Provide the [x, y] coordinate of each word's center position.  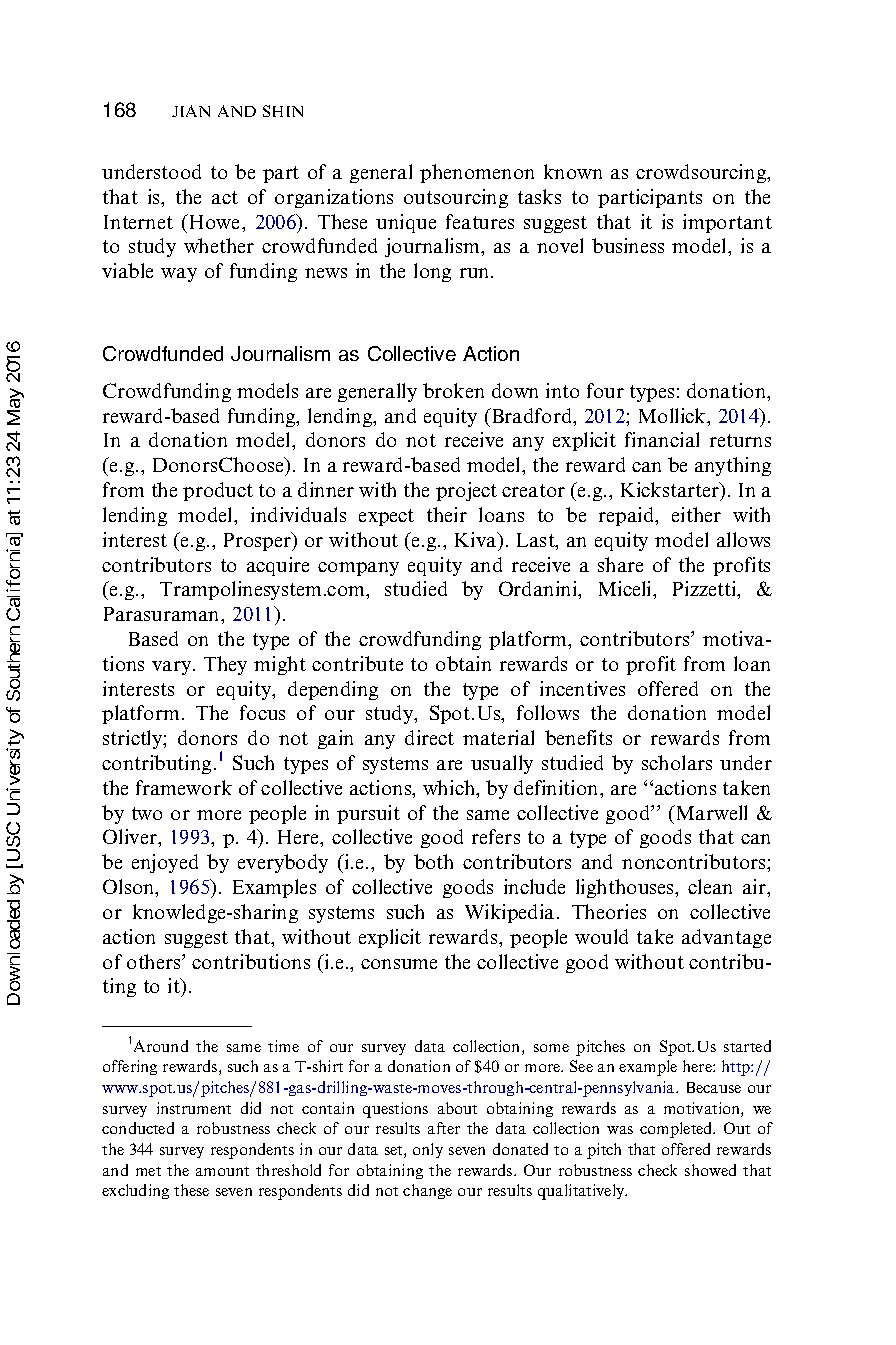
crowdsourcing [702, 173]
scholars [677, 762]
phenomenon [477, 173]
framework [184, 787]
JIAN [191, 111]
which [450, 789]
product [218, 491]
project [466, 491]
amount [222, 1171]
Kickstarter [671, 491]
